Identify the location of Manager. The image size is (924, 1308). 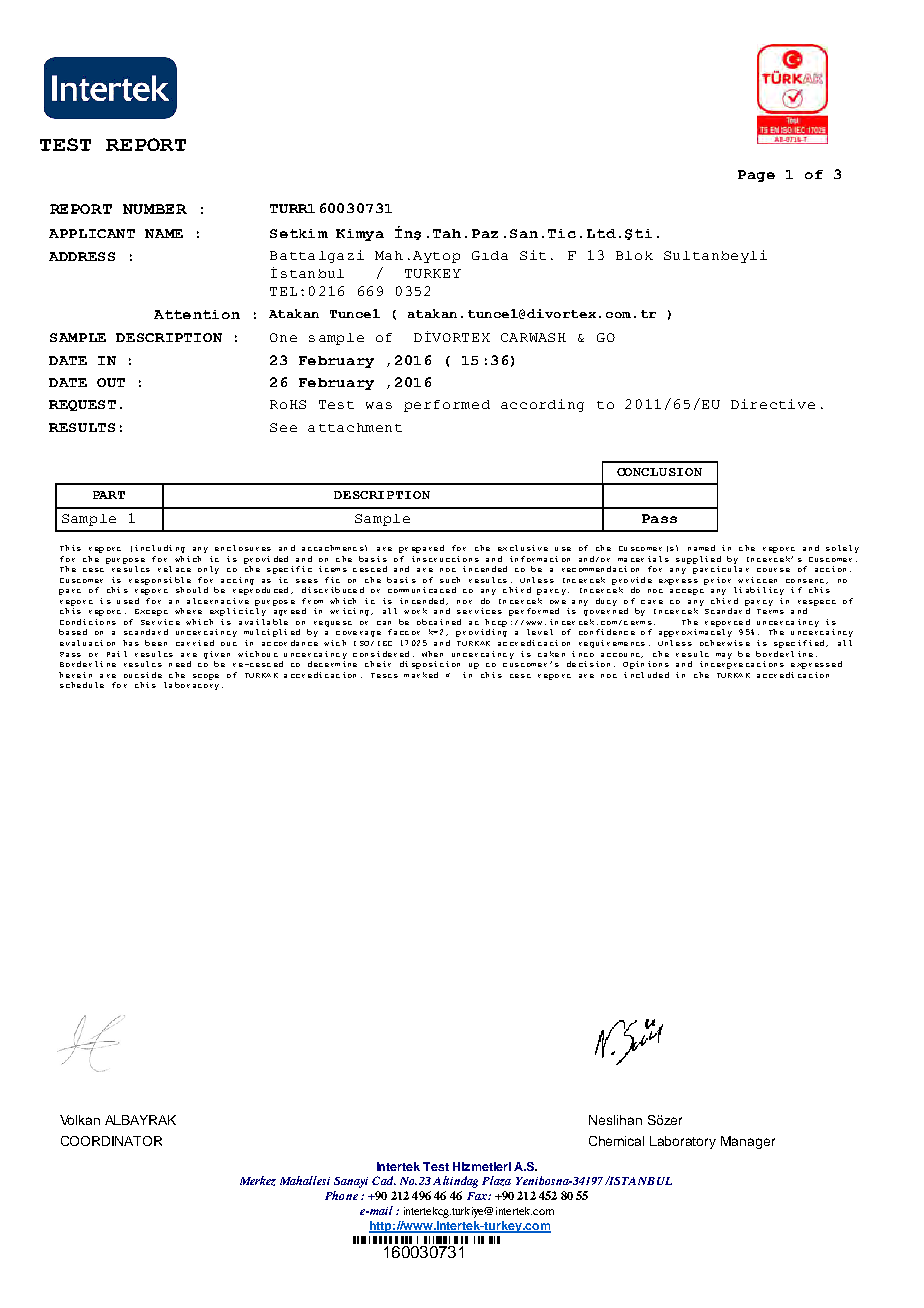
(748, 1142).
